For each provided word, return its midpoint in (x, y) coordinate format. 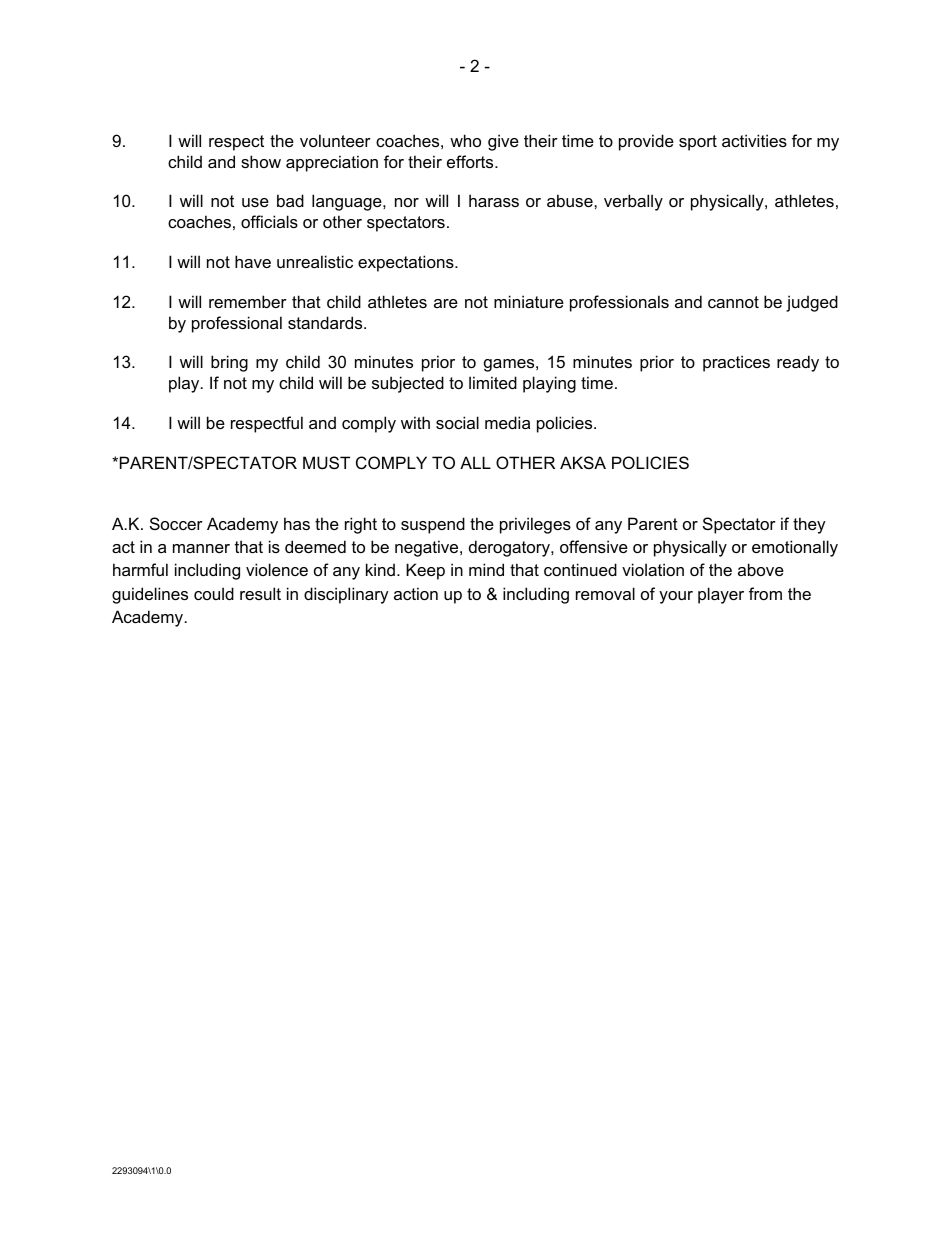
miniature (529, 301)
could (214, 593)
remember (248, 301)
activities (754, 140)
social (457, 422)
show (261, 161)
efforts (471, 161)
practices (736, 363)
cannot (733, 302)
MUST (326, 462)
